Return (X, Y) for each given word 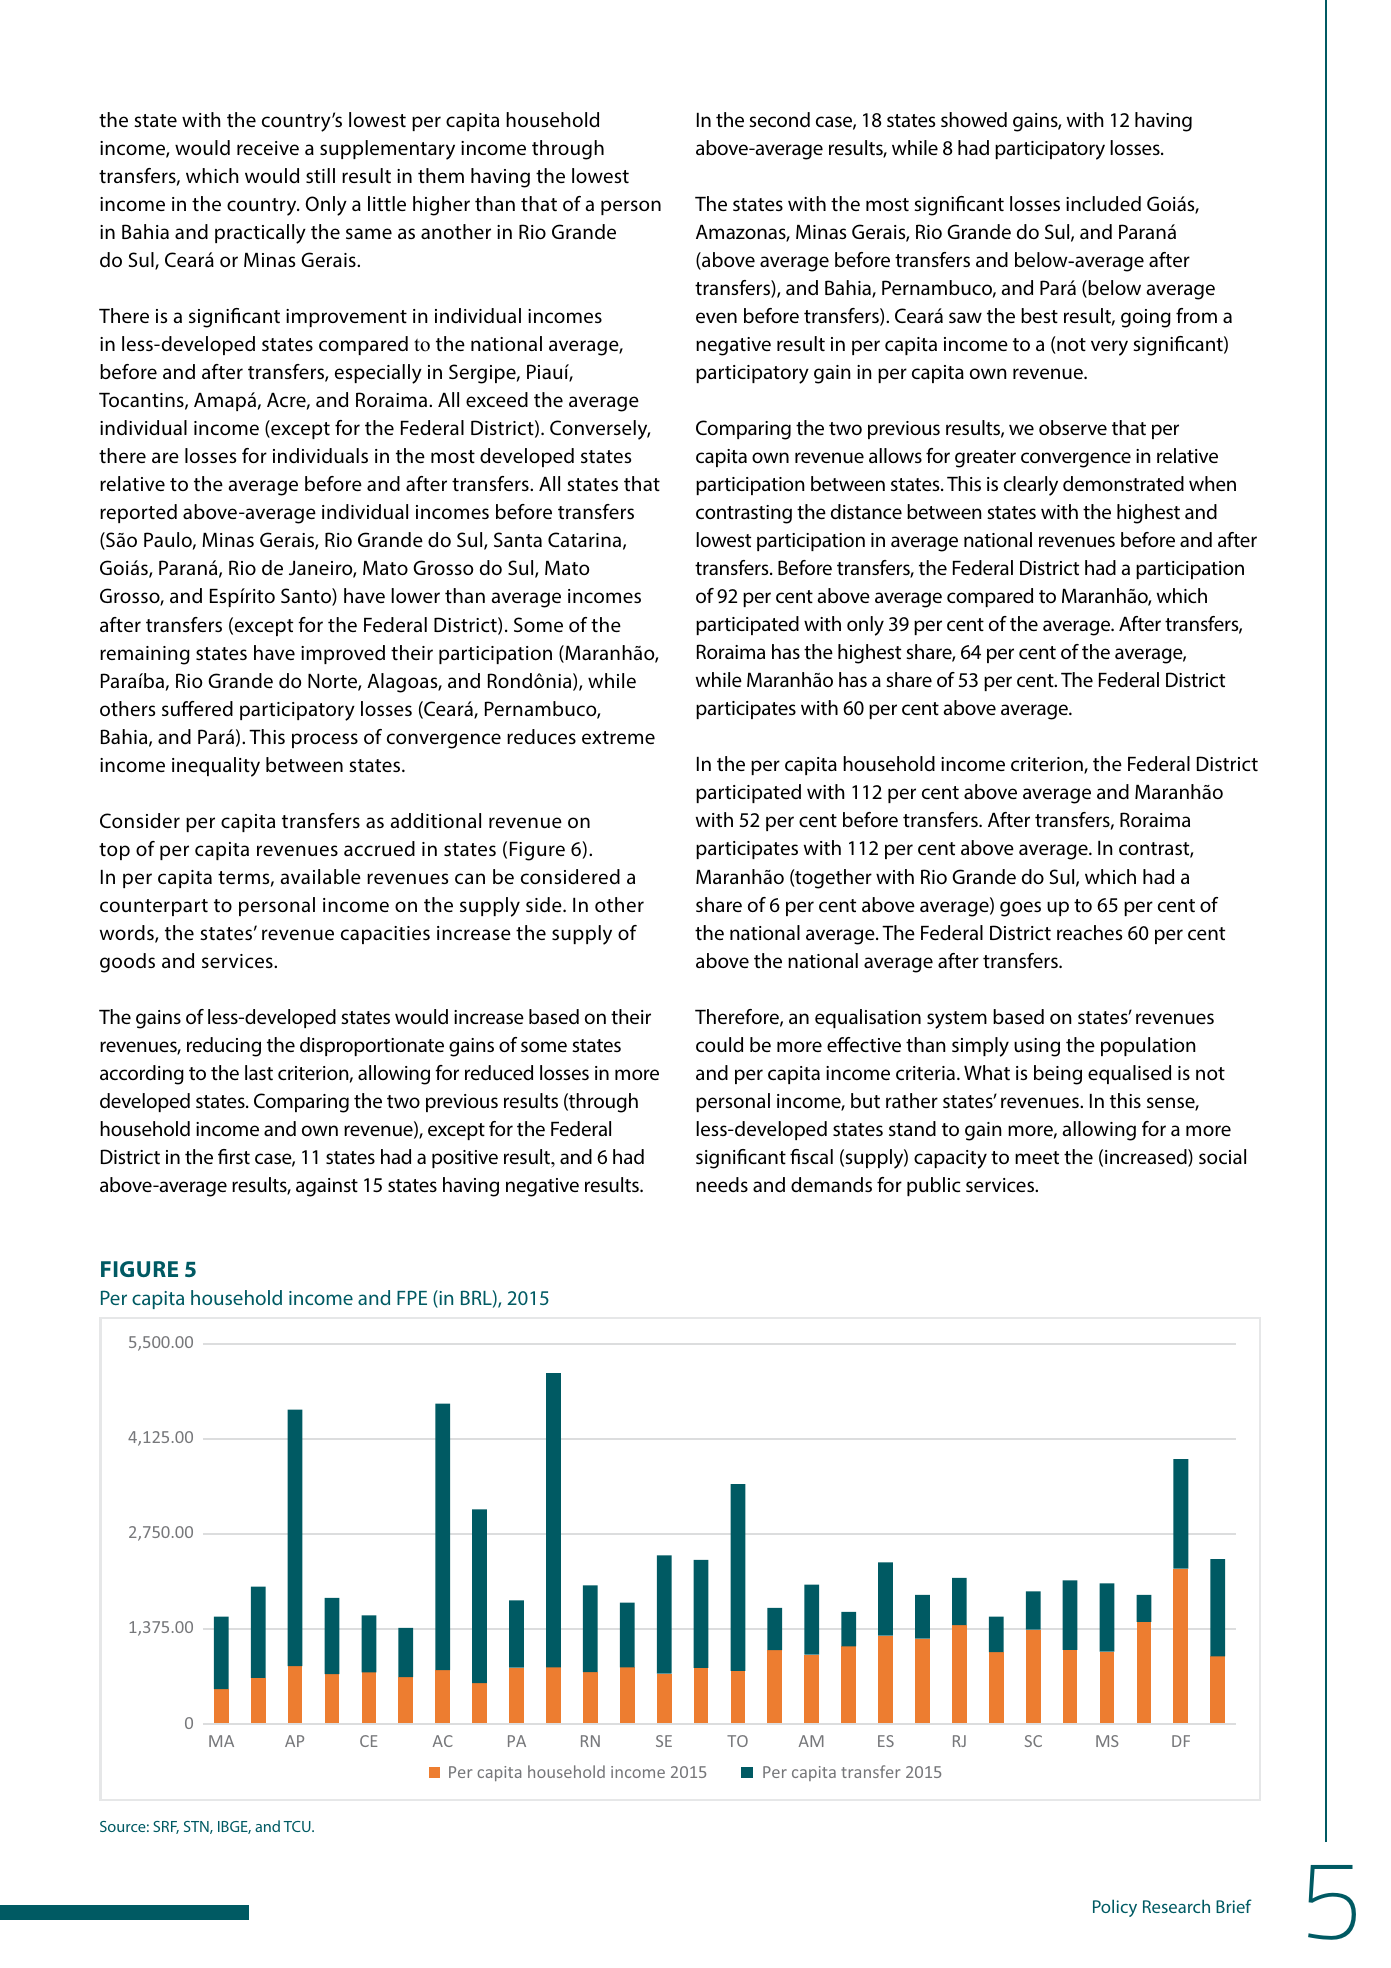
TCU (298, 1826)
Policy (1115, 1908)
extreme (618, 737)
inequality (216, 767)
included (1103, 204)
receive (268, 148)
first (234, 1156)
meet (1037, 1157)
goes (1020, 909)
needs (722, 1184)
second (779, 120)
